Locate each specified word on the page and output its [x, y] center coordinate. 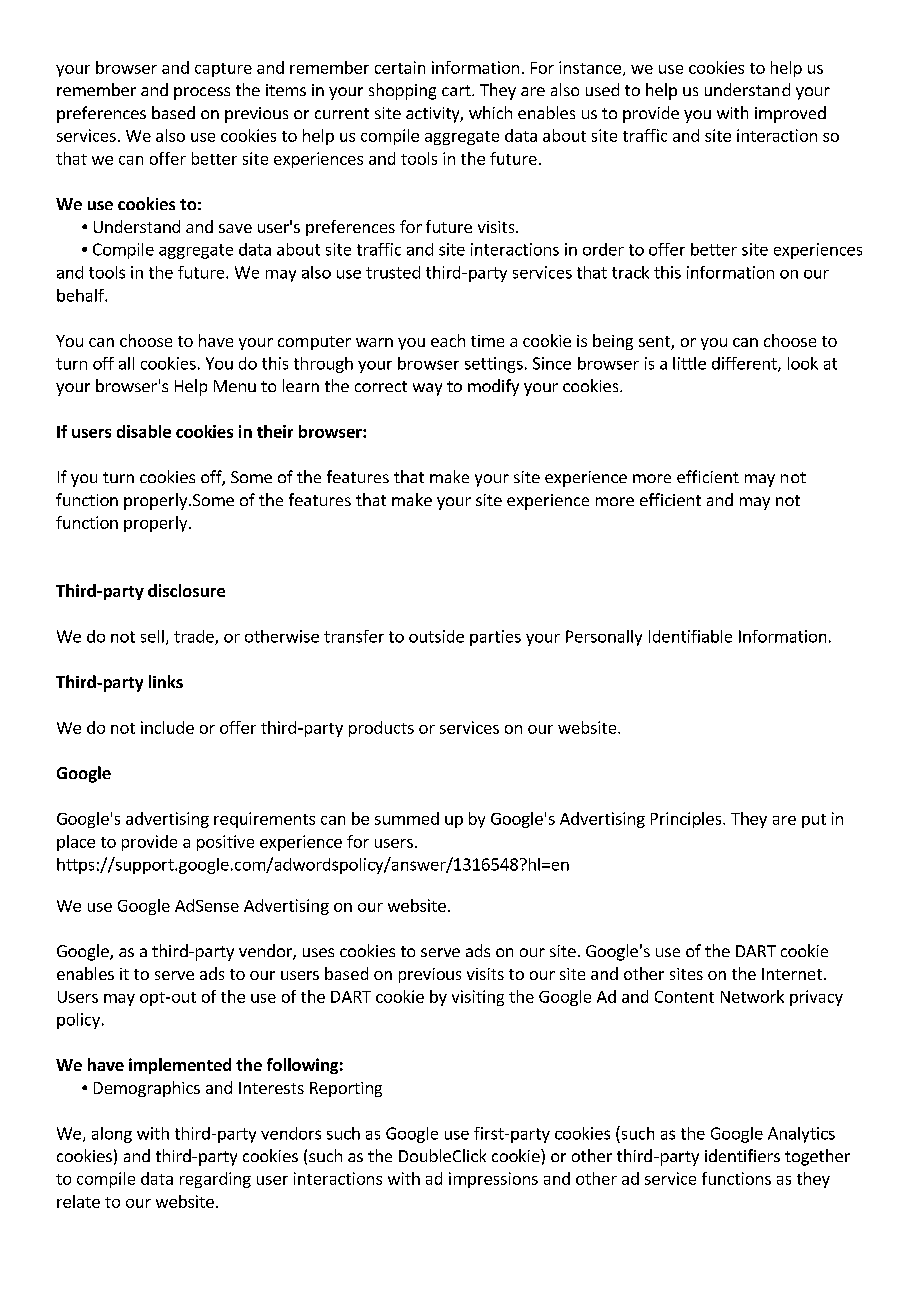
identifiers [742, 1155]
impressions [493, 1180]
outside [436, 636]
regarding [215, 1180]
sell [152, 636]
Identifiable [690, 636]
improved [790, 114]
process [202, 93]
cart [457, 90]
